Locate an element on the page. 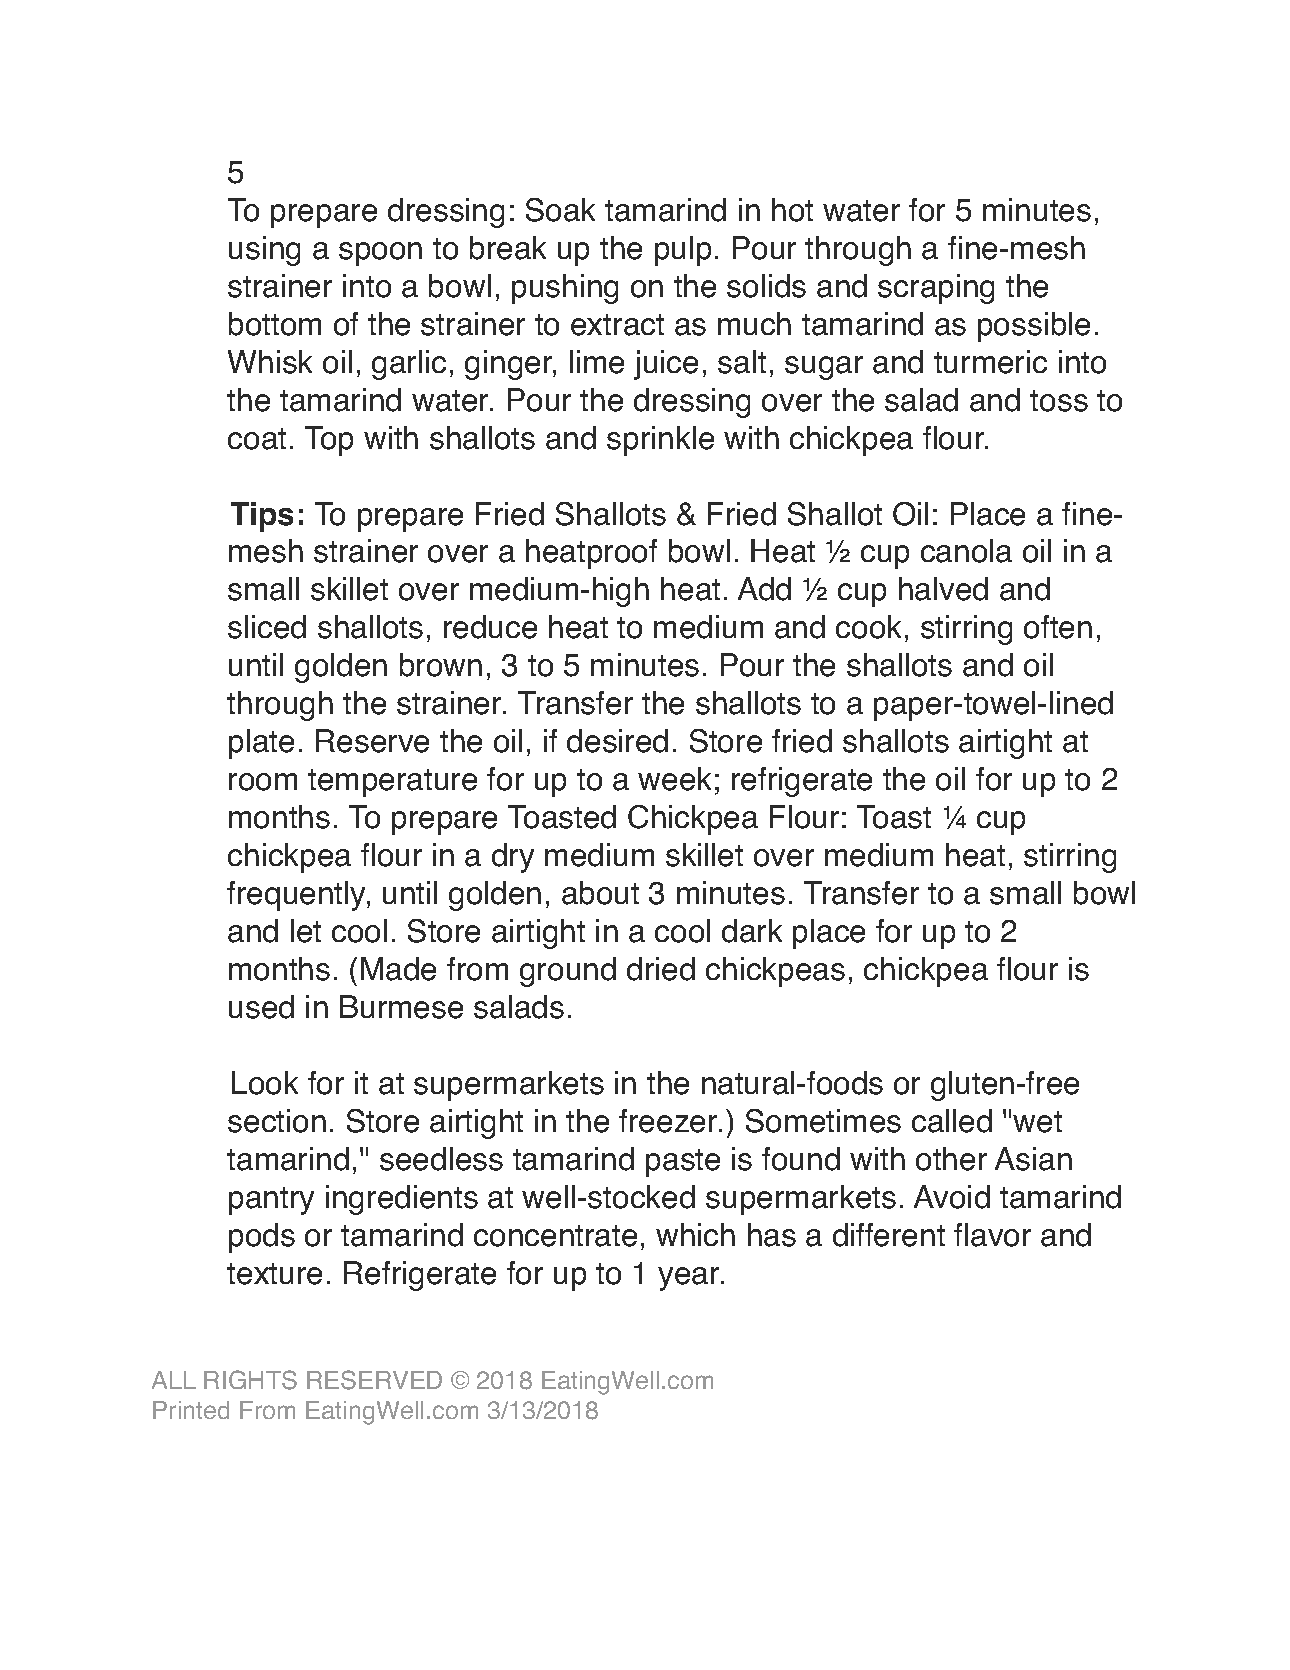 This image has width=1290, height=1670. reduce is located at coordinates (490, 627).
